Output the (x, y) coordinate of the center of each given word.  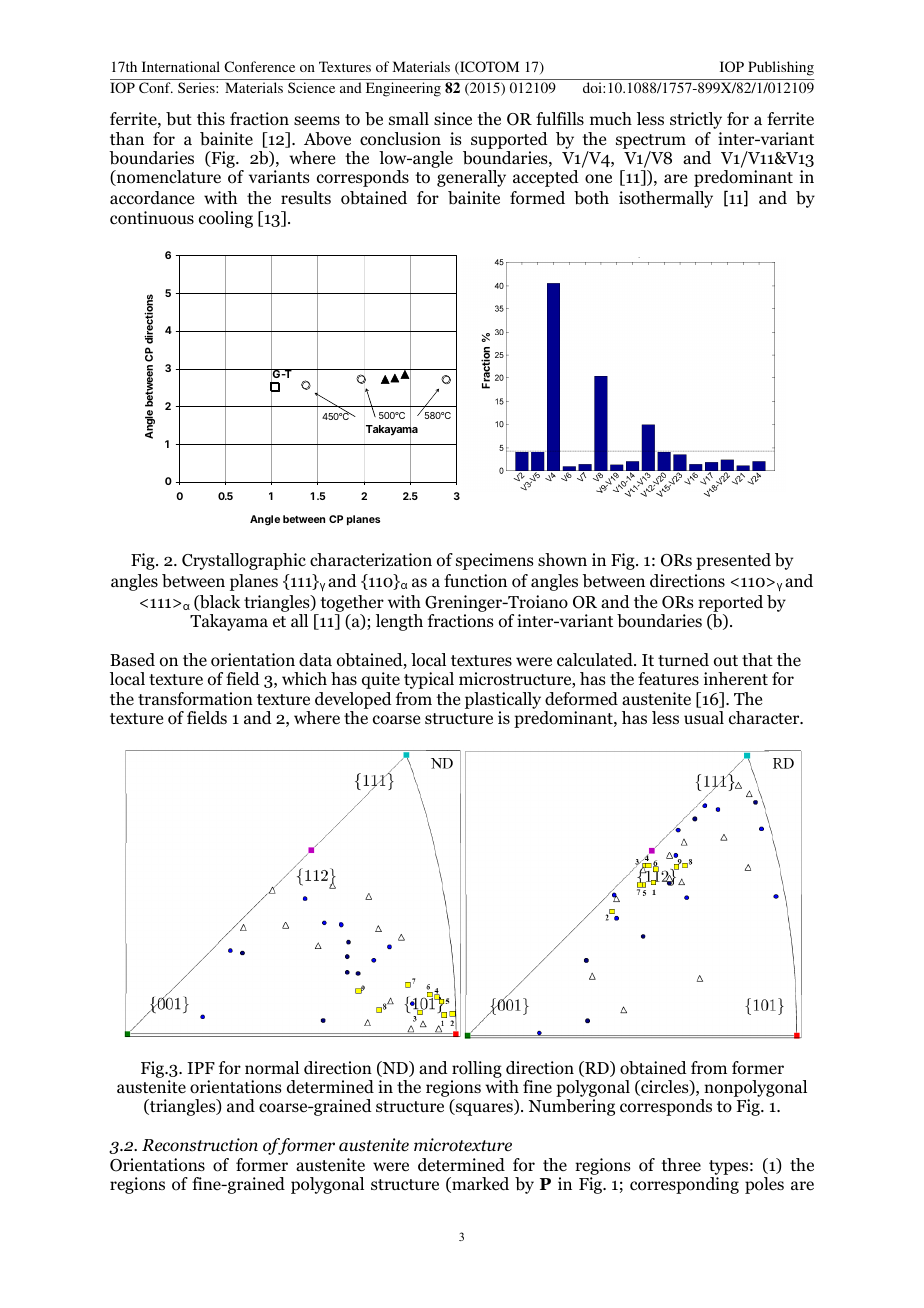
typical (429, 680)
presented (733, 561)
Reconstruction (200, 1145)
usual (704, 717)
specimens (495, 561)
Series (197, 87)
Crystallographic (244, 561)
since (453, 118)
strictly (696, 120)
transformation (195, 699)
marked (479, 1185)
